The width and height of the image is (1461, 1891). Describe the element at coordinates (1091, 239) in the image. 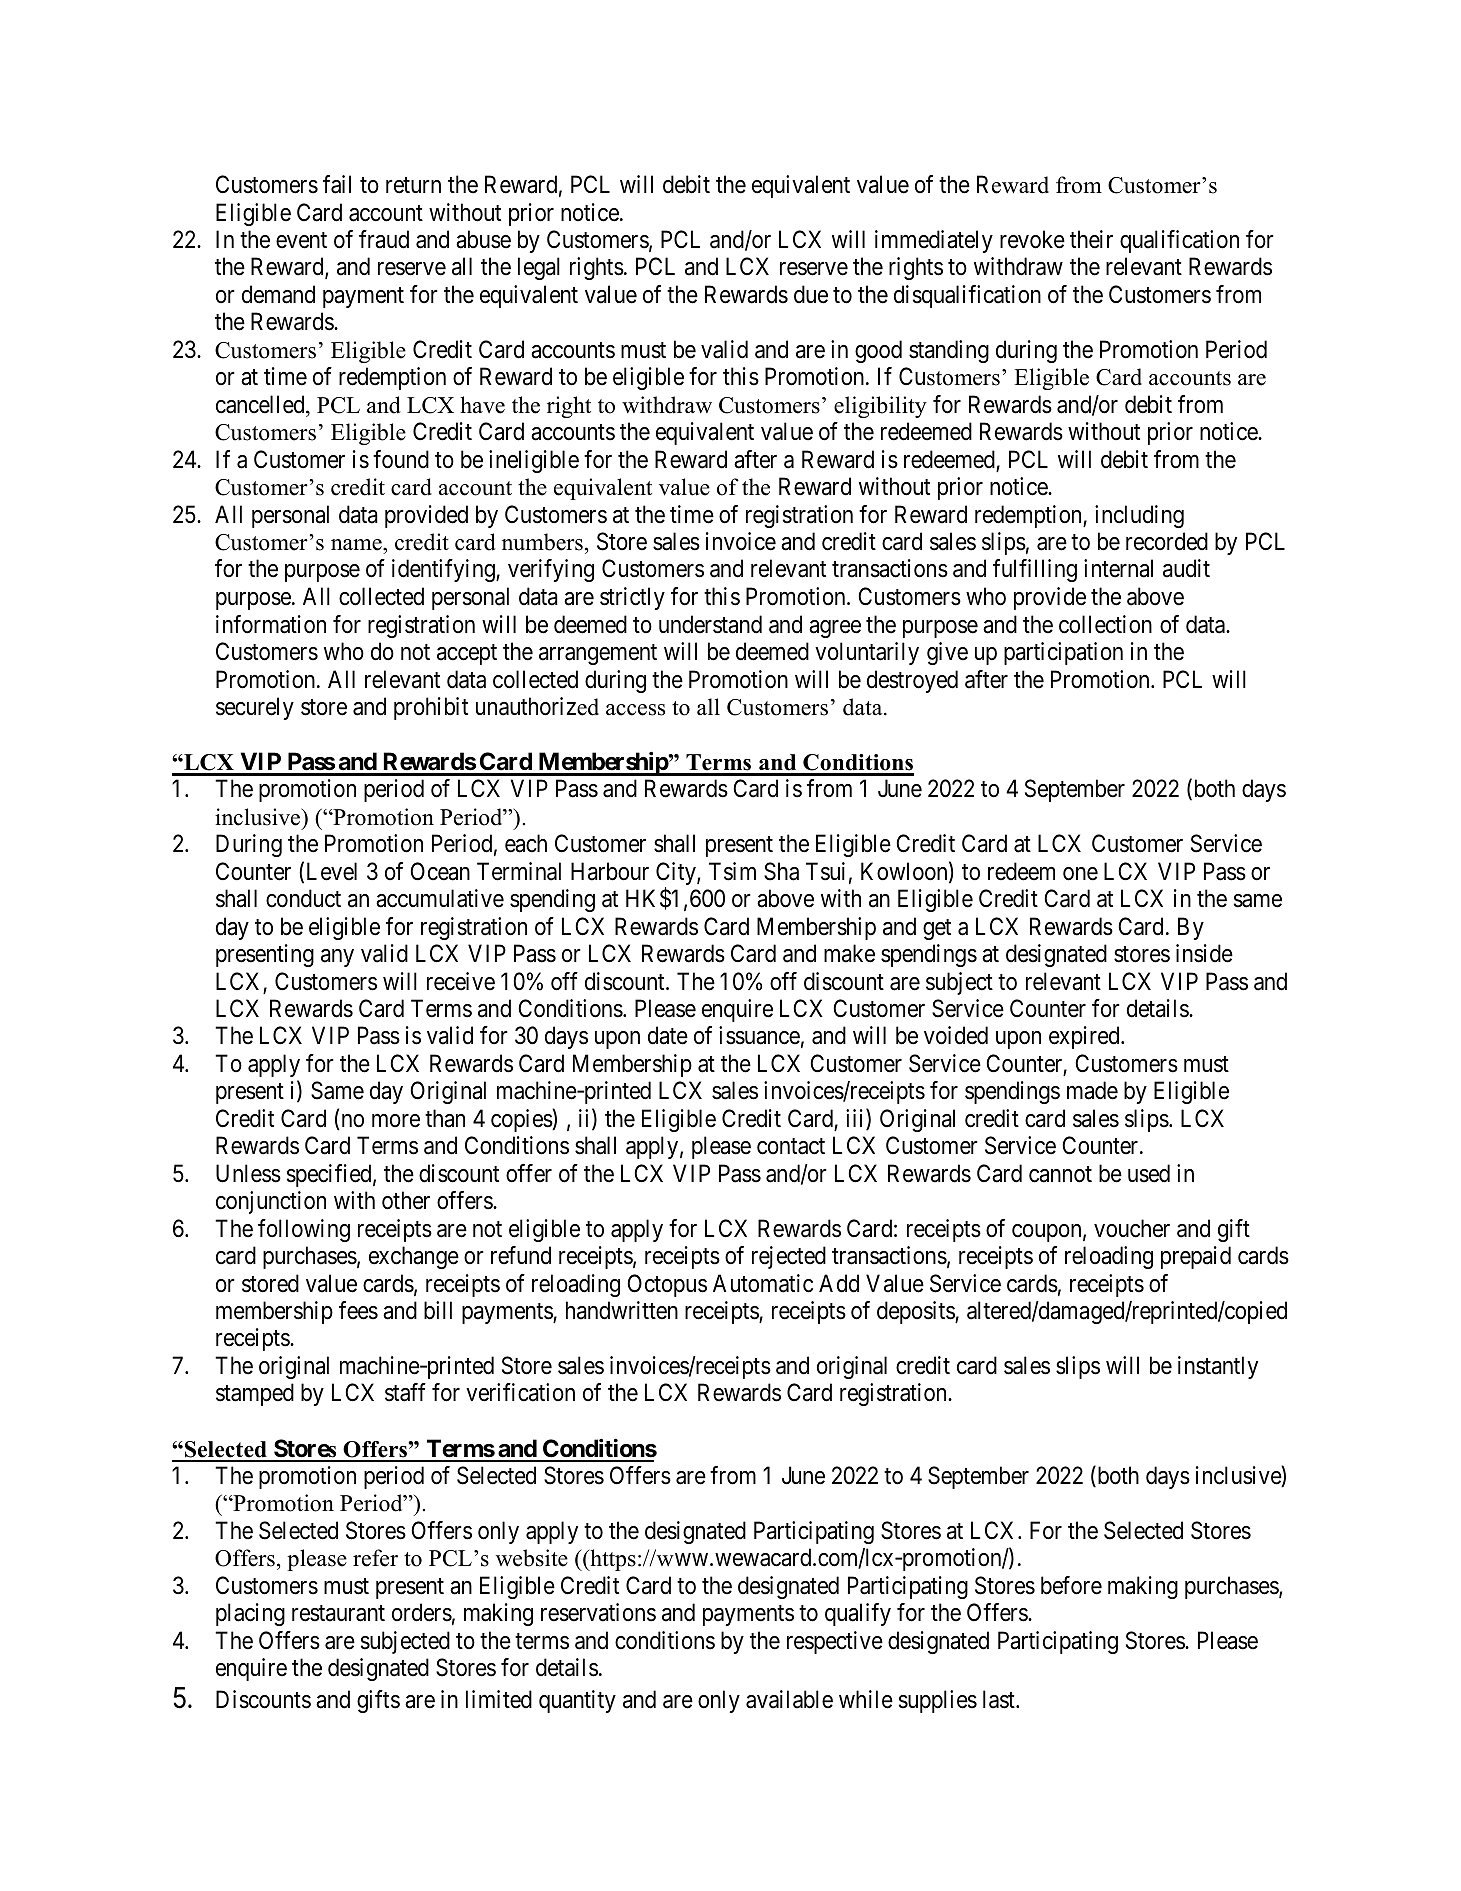

I see `their` at that location.
